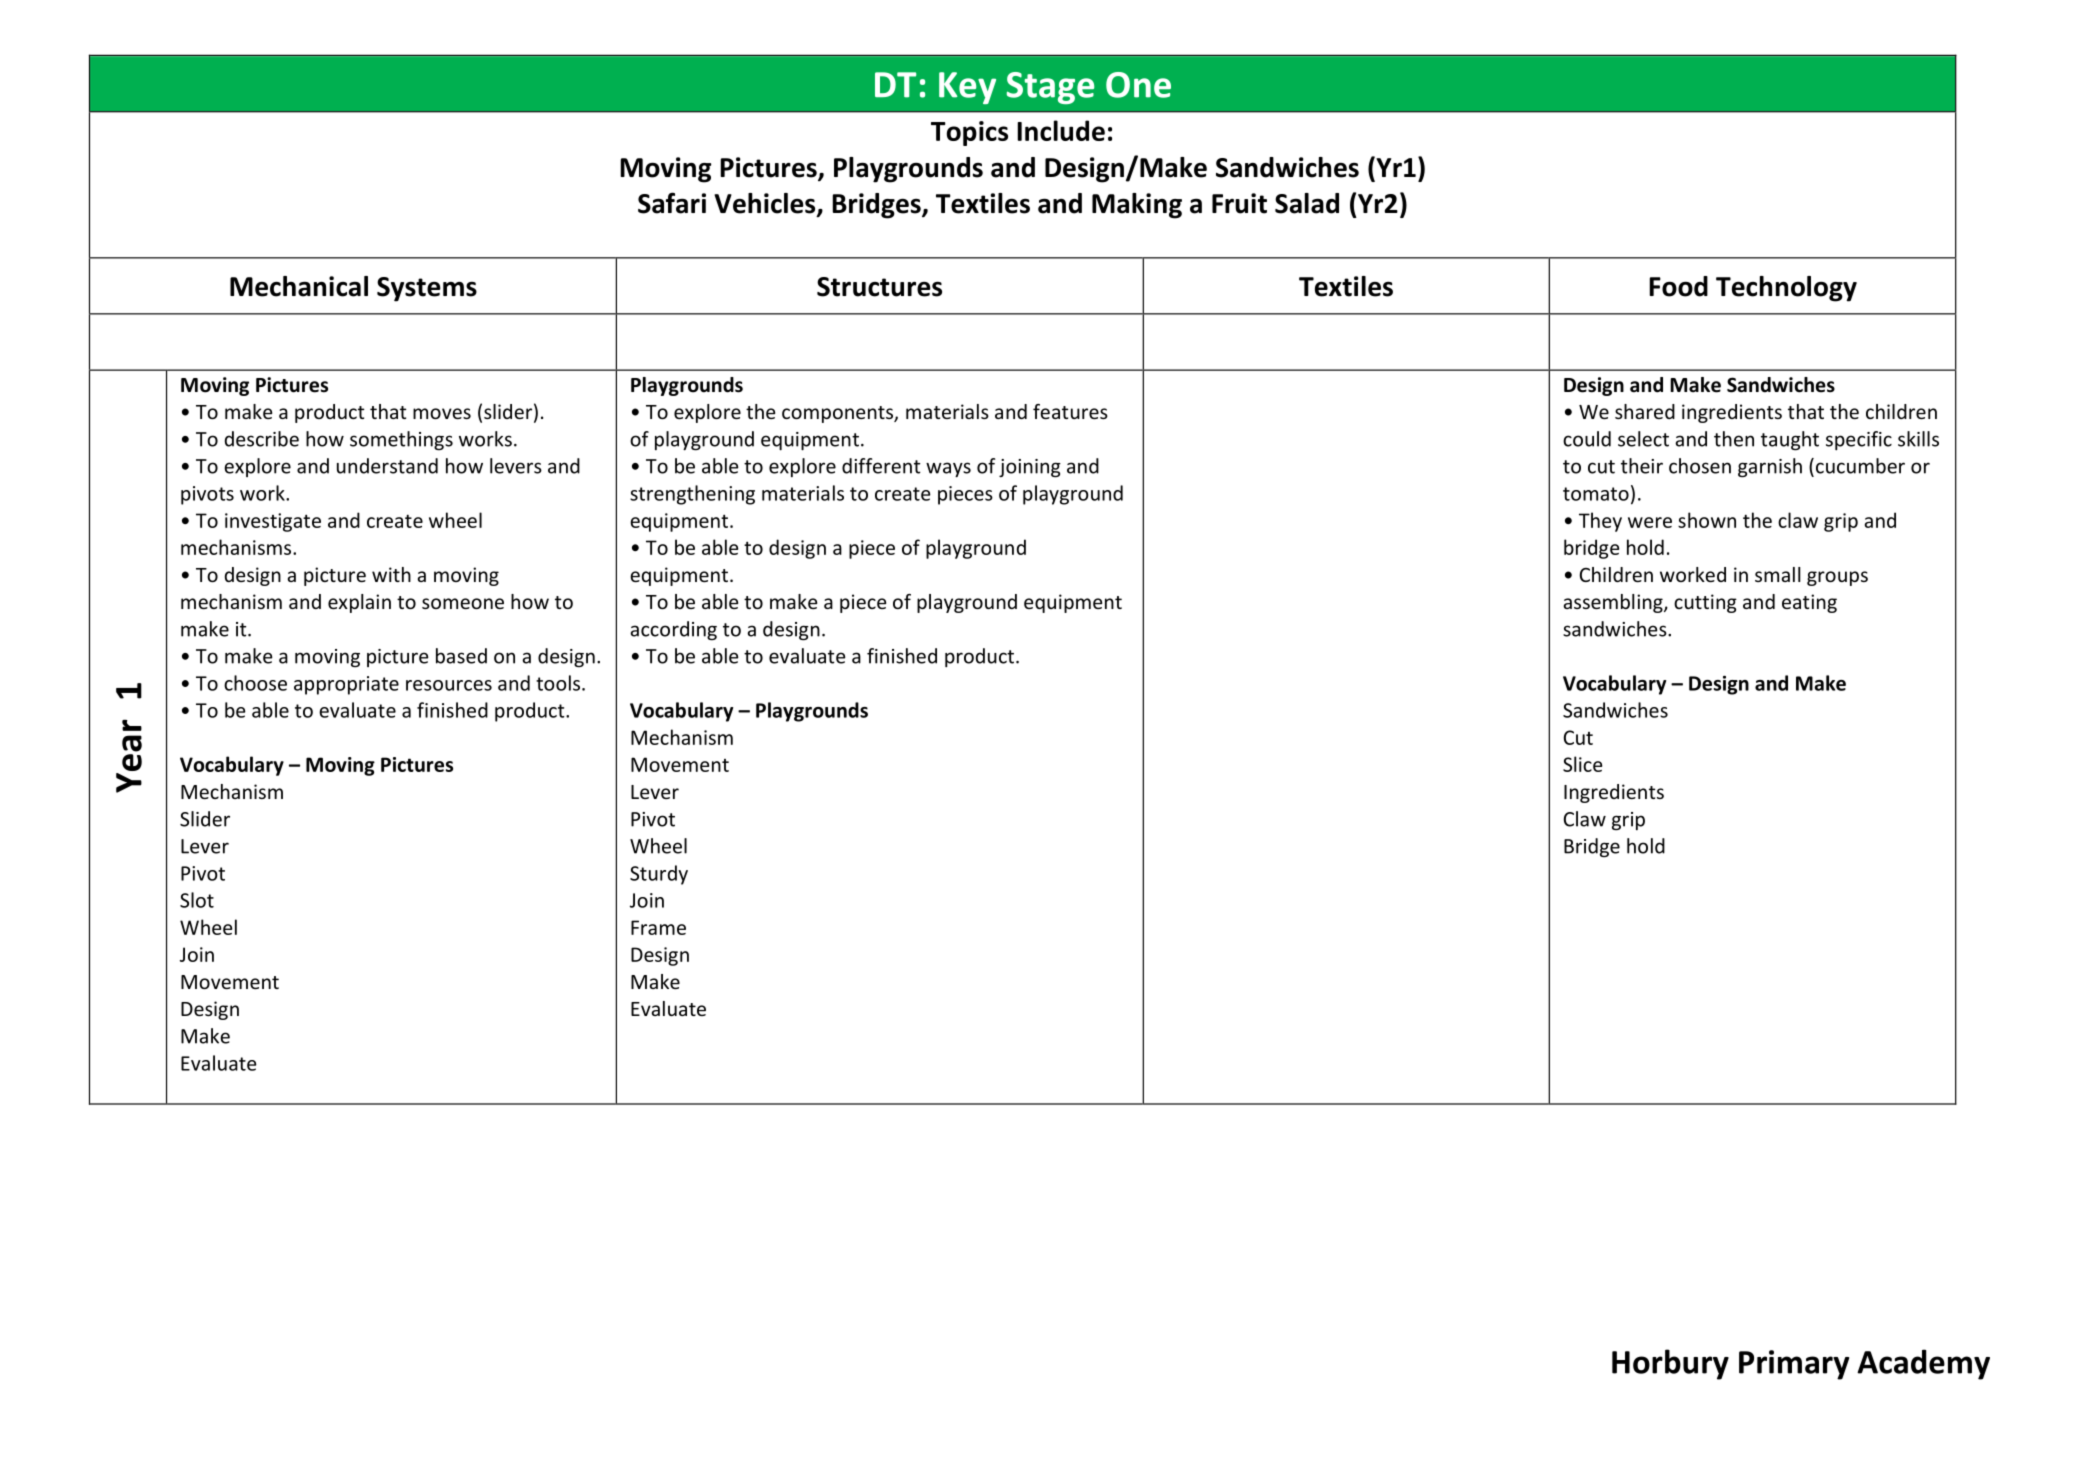  I want to click on Slice, so click(1582, 764).
